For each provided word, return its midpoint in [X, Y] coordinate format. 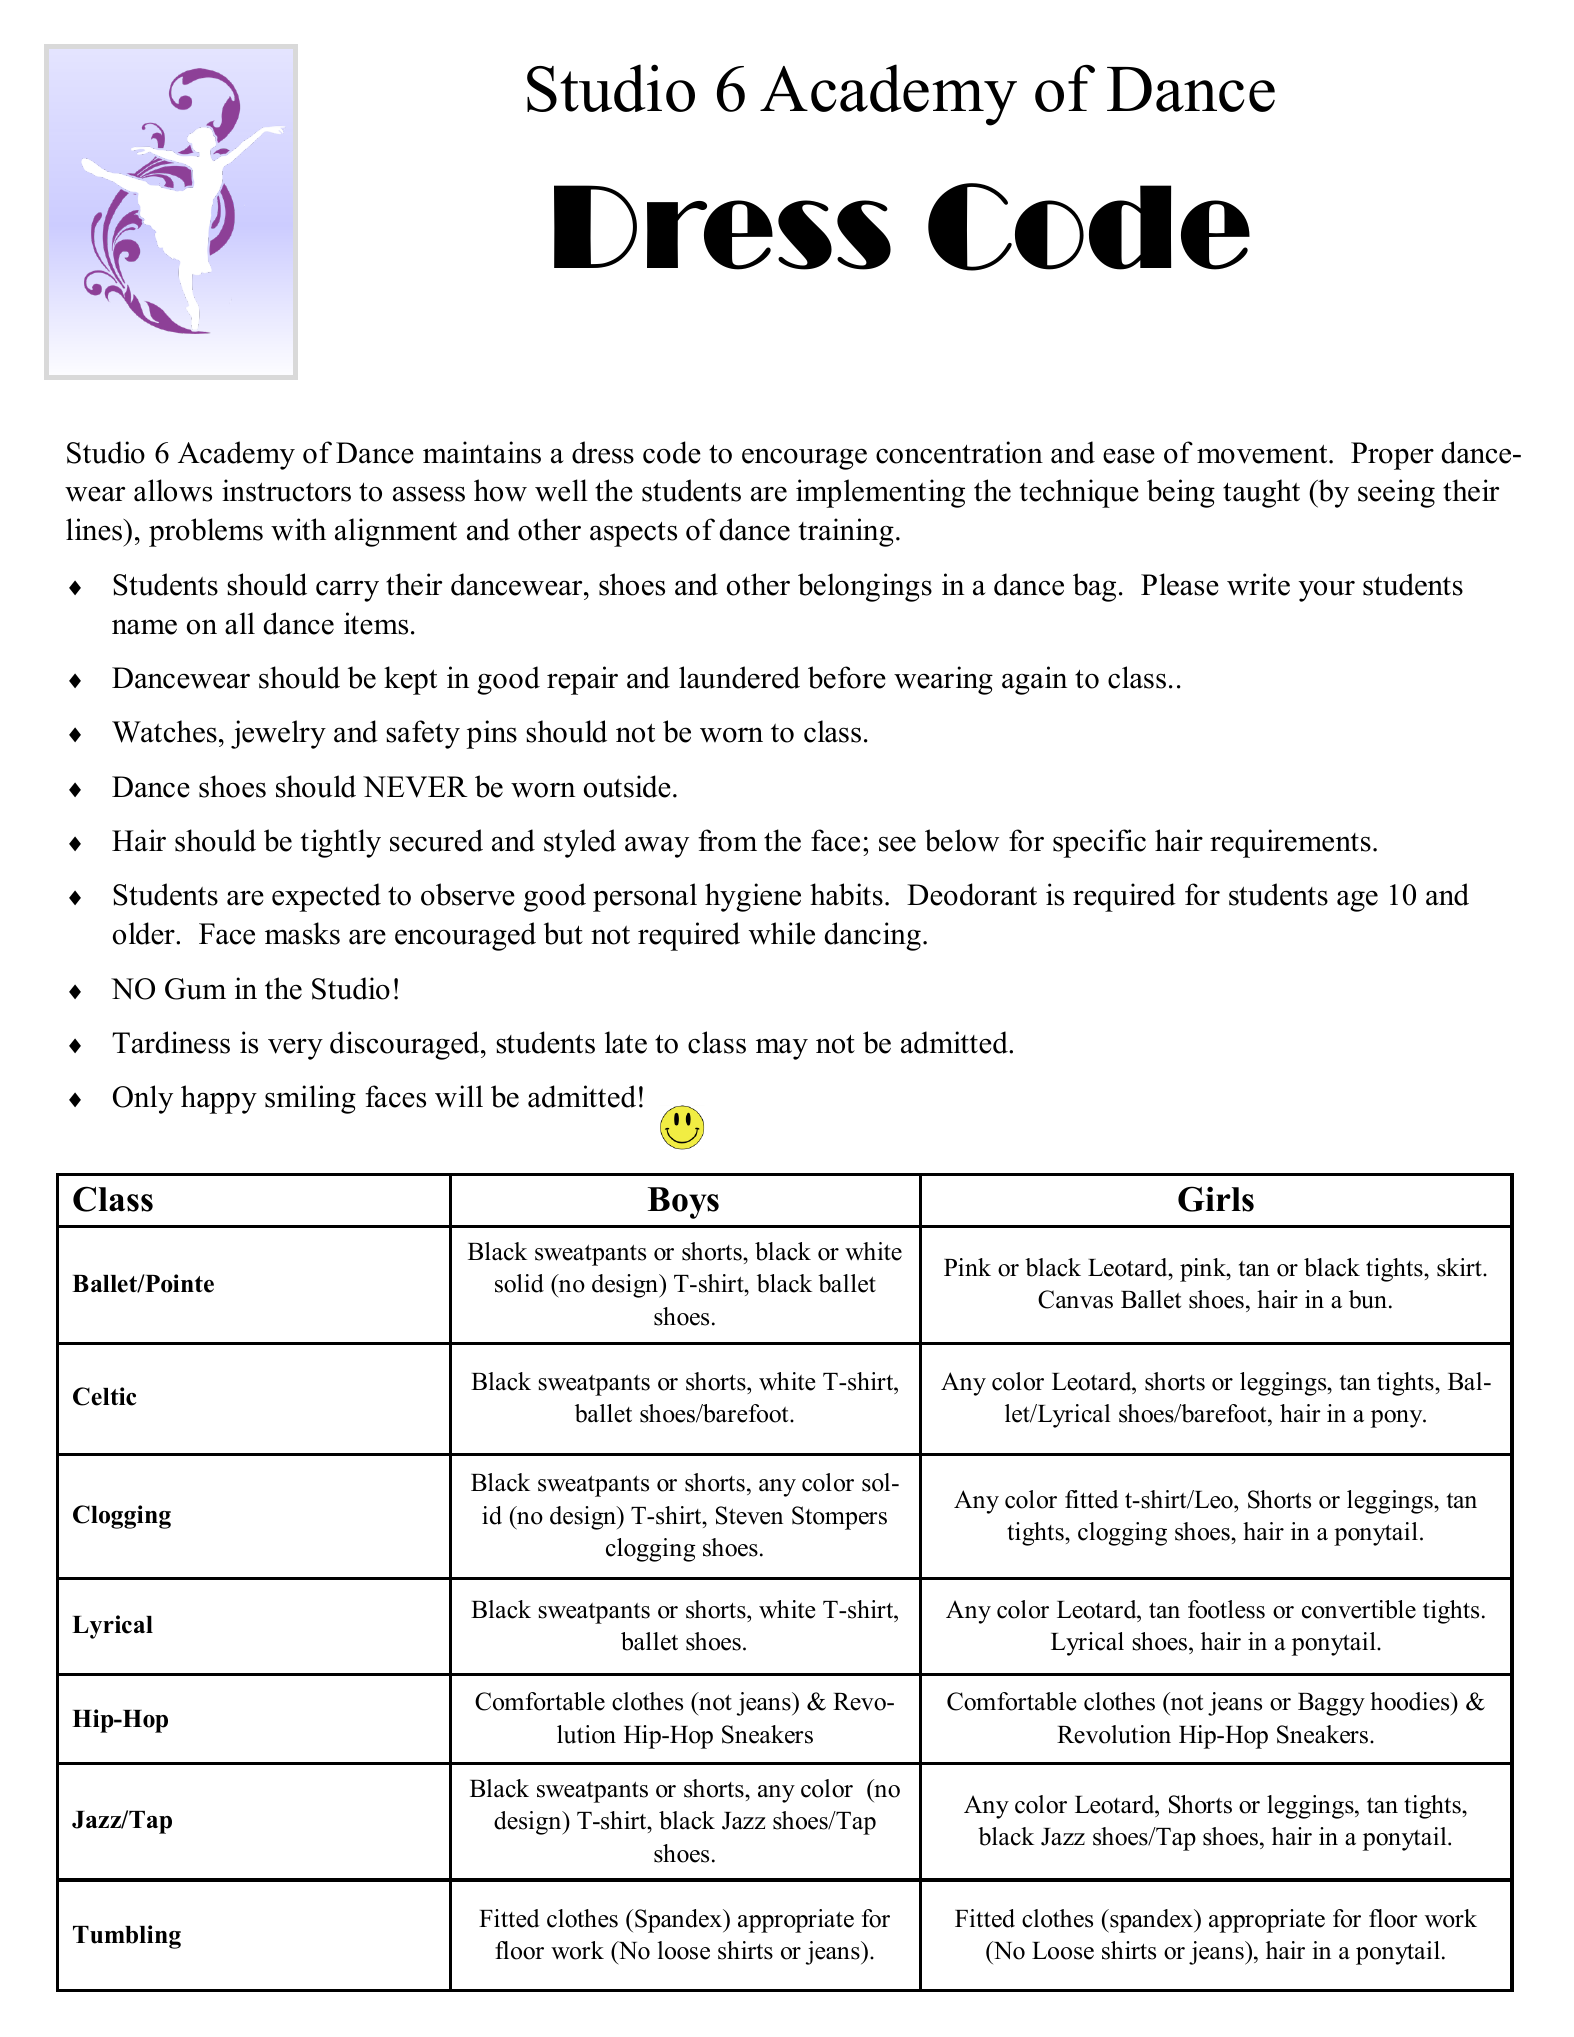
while [782, 933]
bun [1368, 1299]
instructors [286, 490]
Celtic [105, 1396]
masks [302, 933]
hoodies [1411, 1701]
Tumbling [127, 1937]
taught [1261, 493]
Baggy [1331, 1704]
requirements [1290, 843]
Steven [749, 1515]
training [846, 532]
